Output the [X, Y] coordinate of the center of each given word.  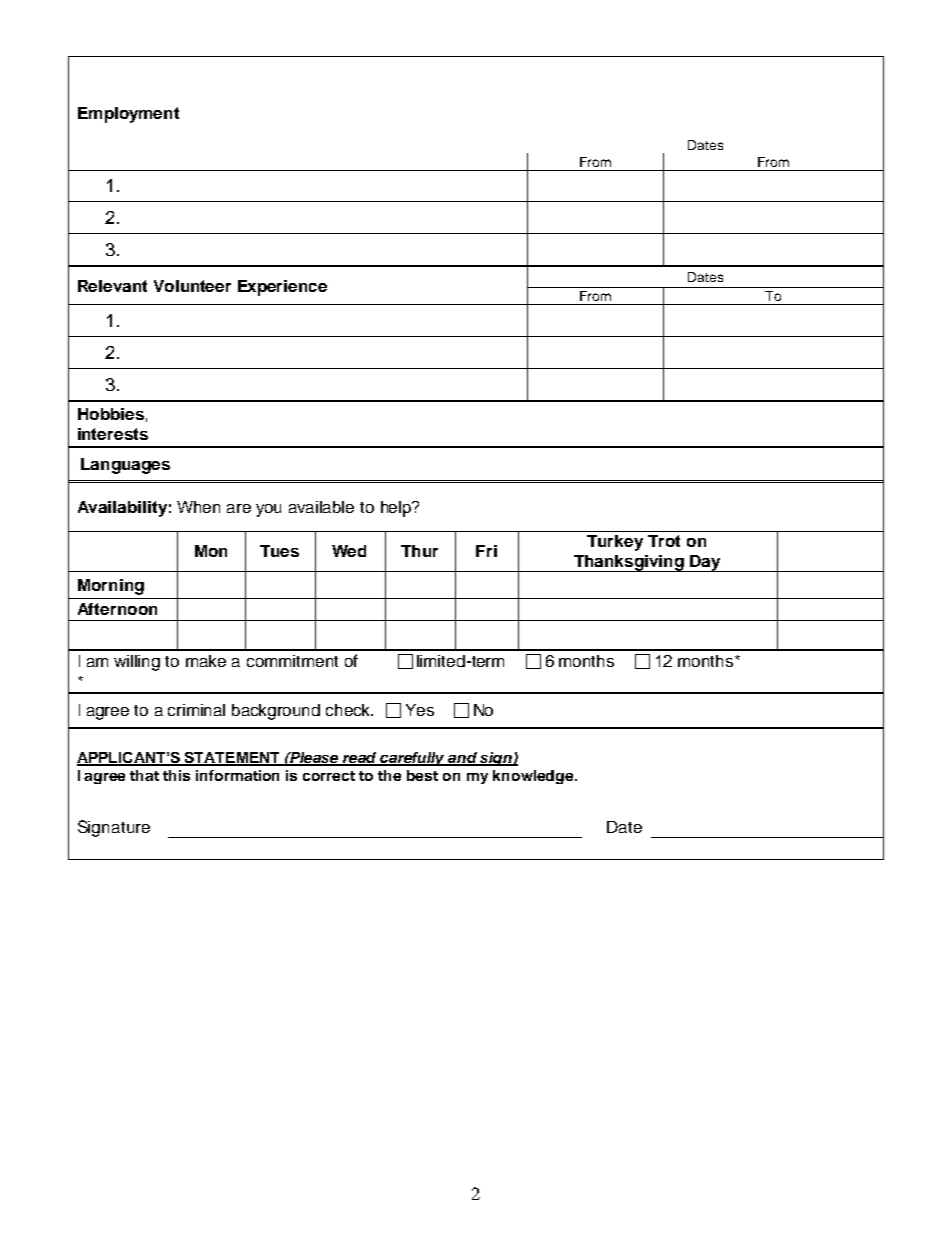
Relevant [112, 286]
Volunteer [192, 286]
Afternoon [117, 609]
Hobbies [111, 414]
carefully [413, 759]
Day [705, 563]
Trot [664, 541]
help [397, 509]
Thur [419, 551]
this [176, 775]
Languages [125, 466]
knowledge [534, 777]
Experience [282, 288]
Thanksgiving [629, 563]
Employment [128, 115]
